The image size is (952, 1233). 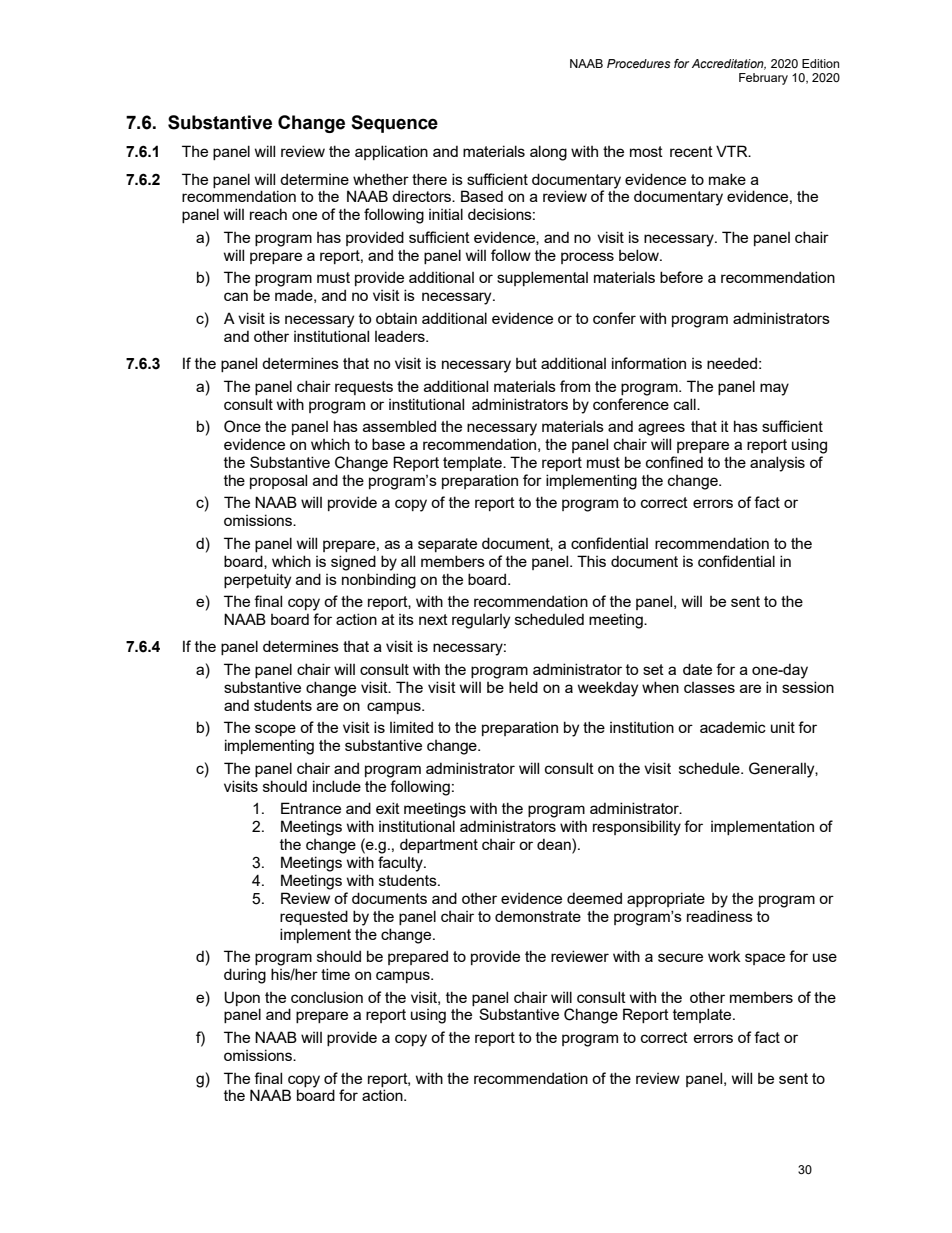 What do you see at coordinates (733, 727) in the screenshot?
I see `academic` at bounding box center [733, 727].
